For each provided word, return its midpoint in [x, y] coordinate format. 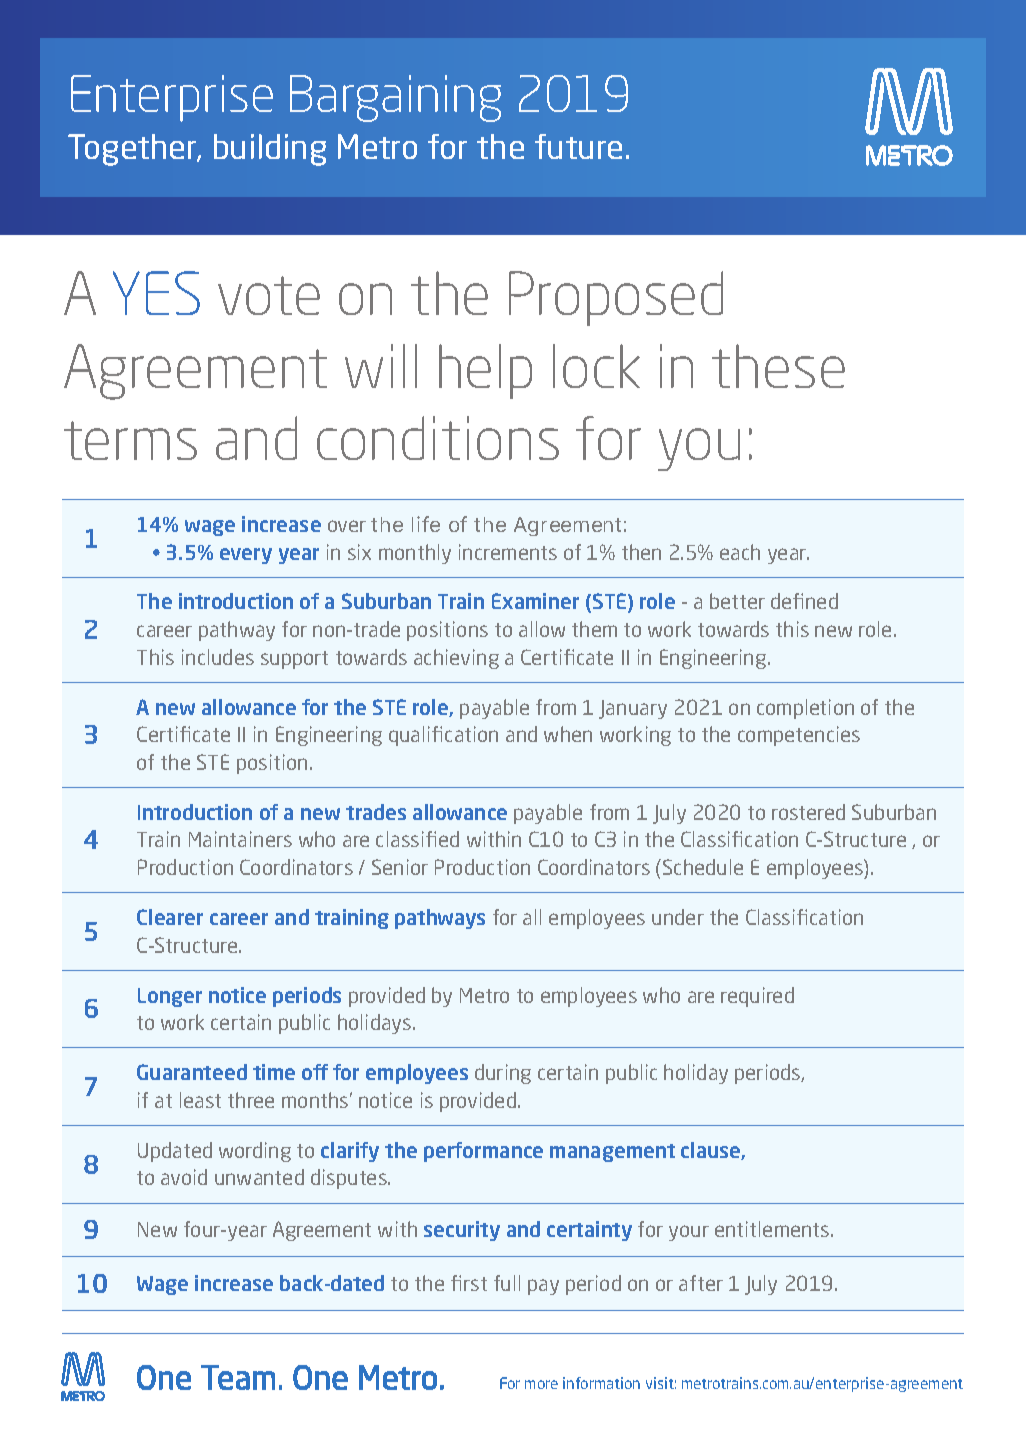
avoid [184, 1177]
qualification [443, 736]
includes [218, 657]
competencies [799, 736]
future [578, 146]
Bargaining [395, 98]
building [270, 150]
